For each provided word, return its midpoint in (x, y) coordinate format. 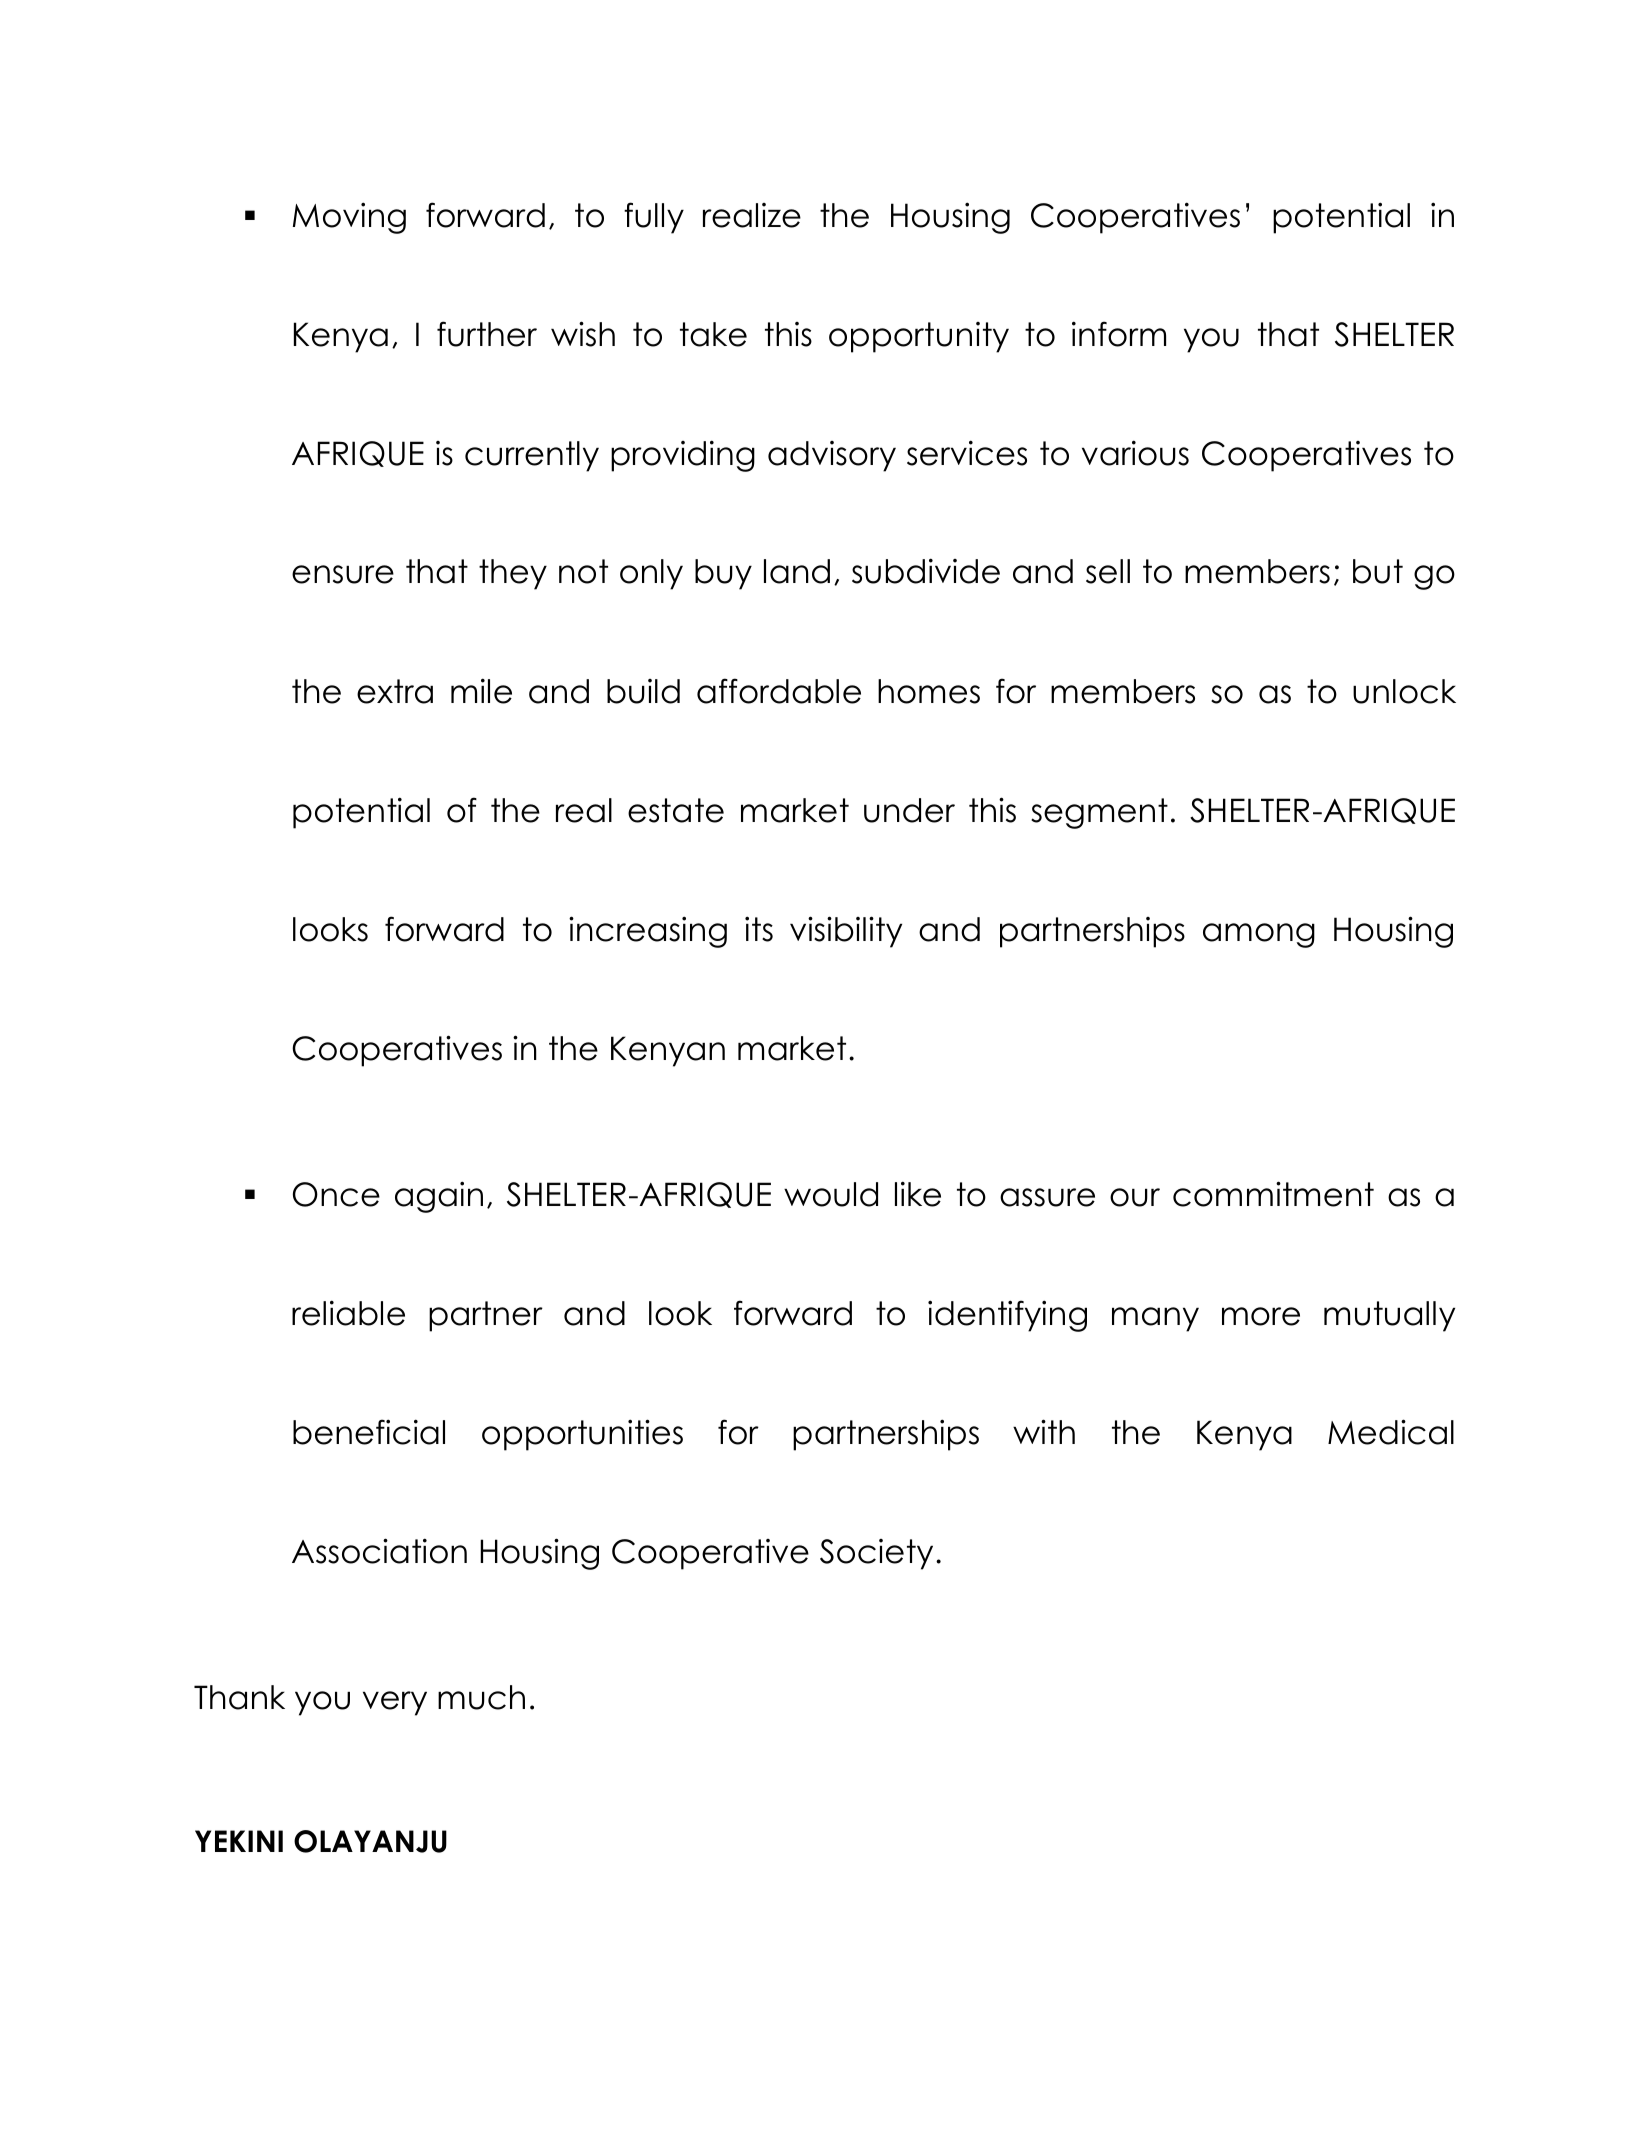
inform (1119, 334)
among (1259, 935)
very (395, 1703)
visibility (846, 932)
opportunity (919, 337)
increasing (648, 932)
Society (876, 1554)
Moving (349, 218)
